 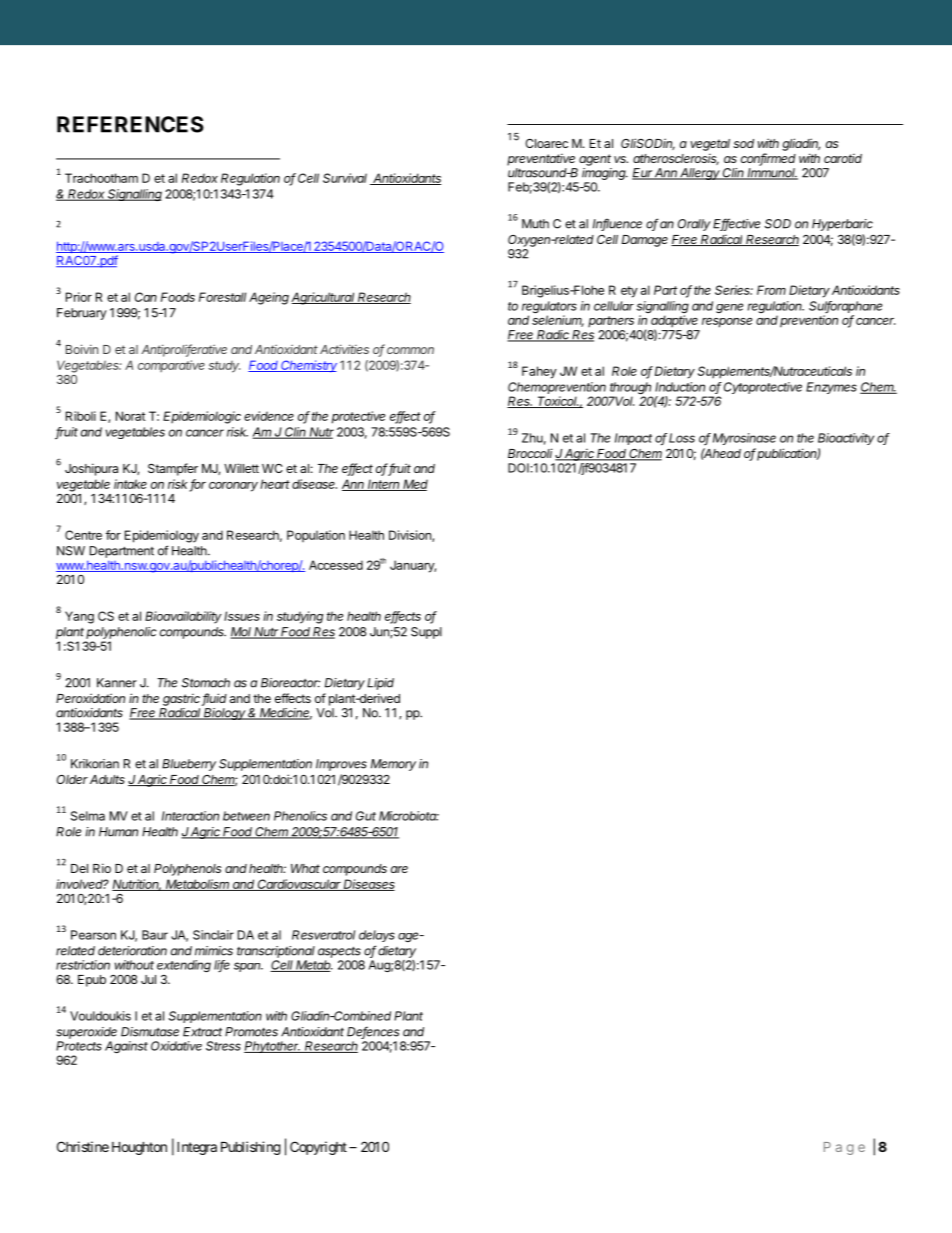 What do you see at coordinates (183, 617) in the document?
I see `Bioavailability` at bounding box center [183, 617].
